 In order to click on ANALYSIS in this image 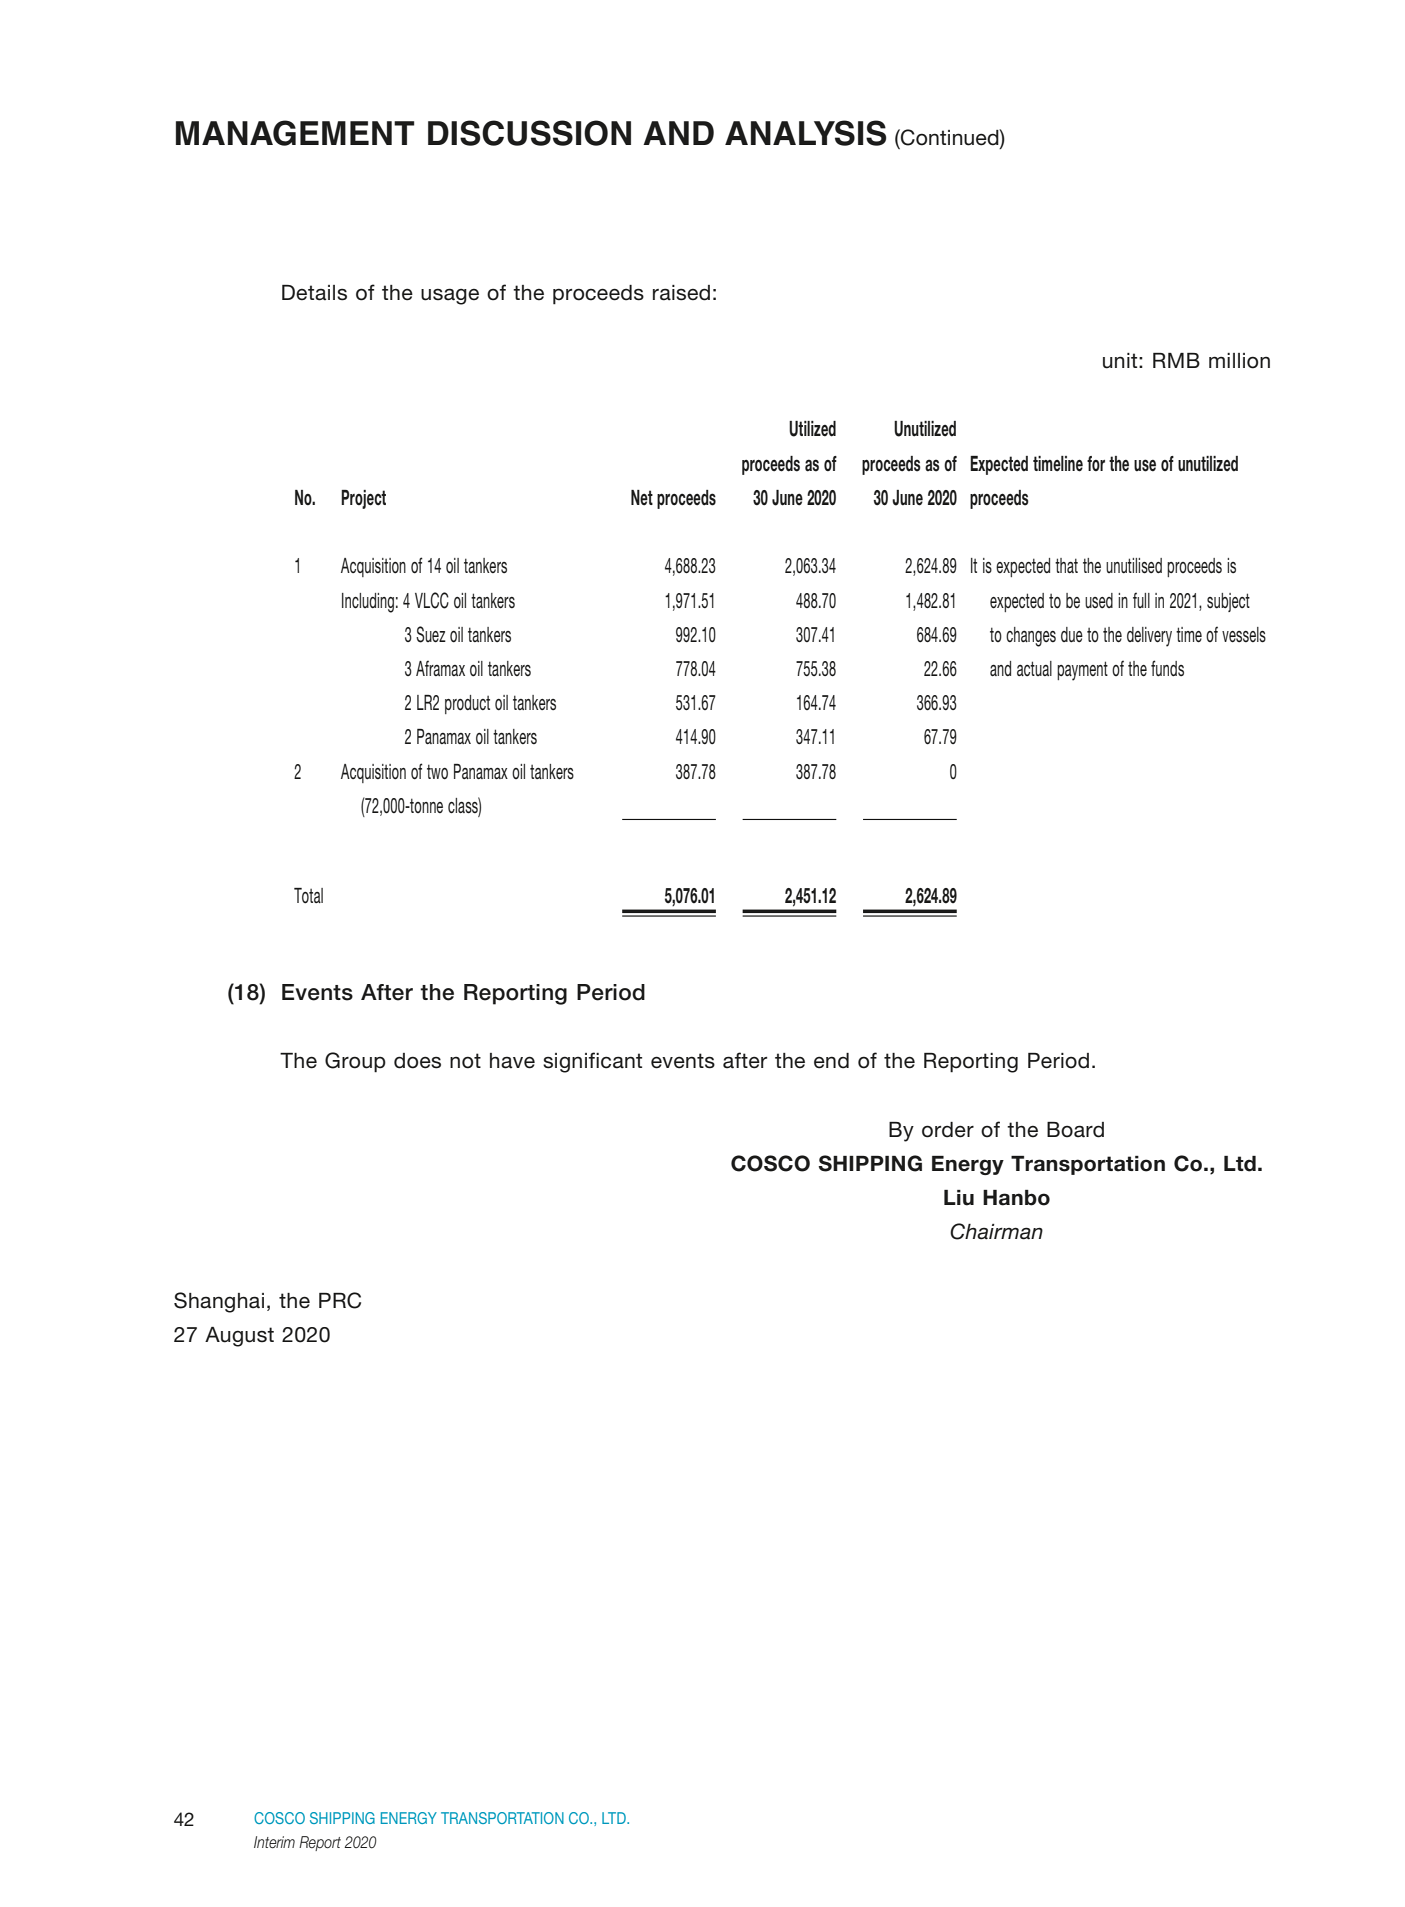, I will do `click(805, 133)`.
